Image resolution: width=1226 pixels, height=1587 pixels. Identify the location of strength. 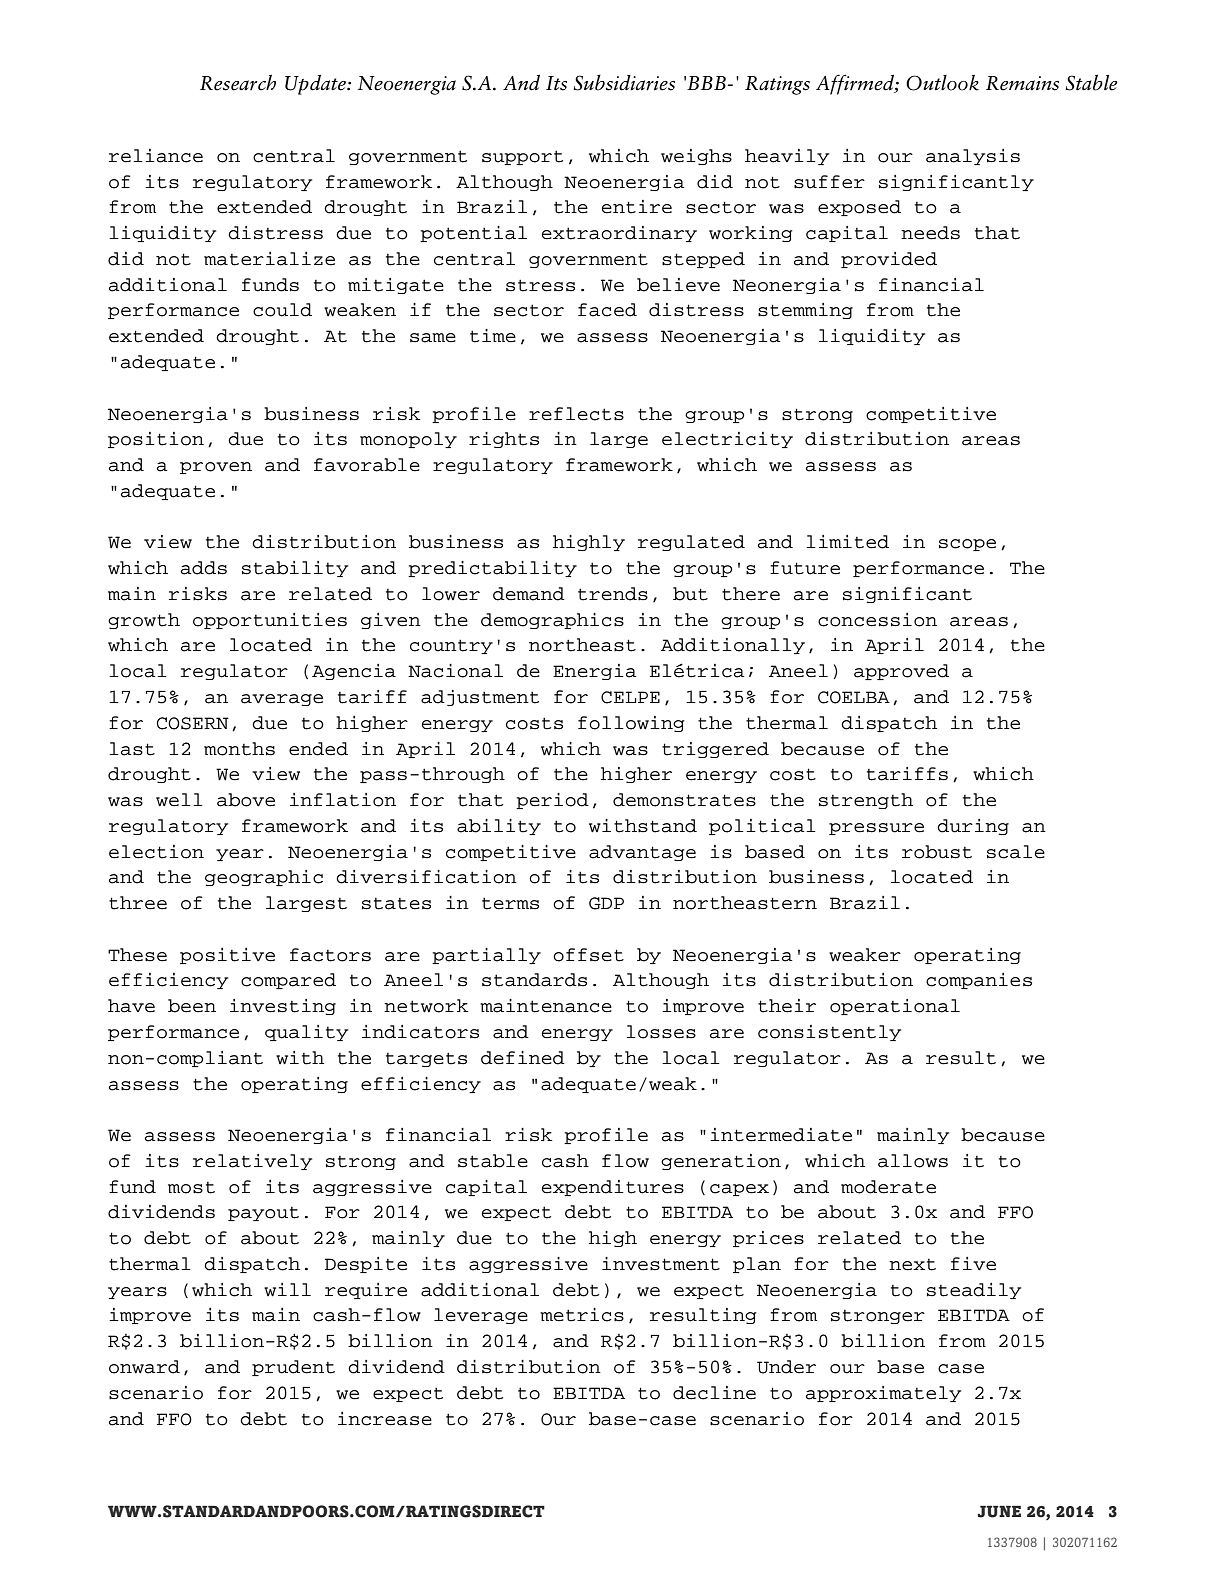
(866, 801).
